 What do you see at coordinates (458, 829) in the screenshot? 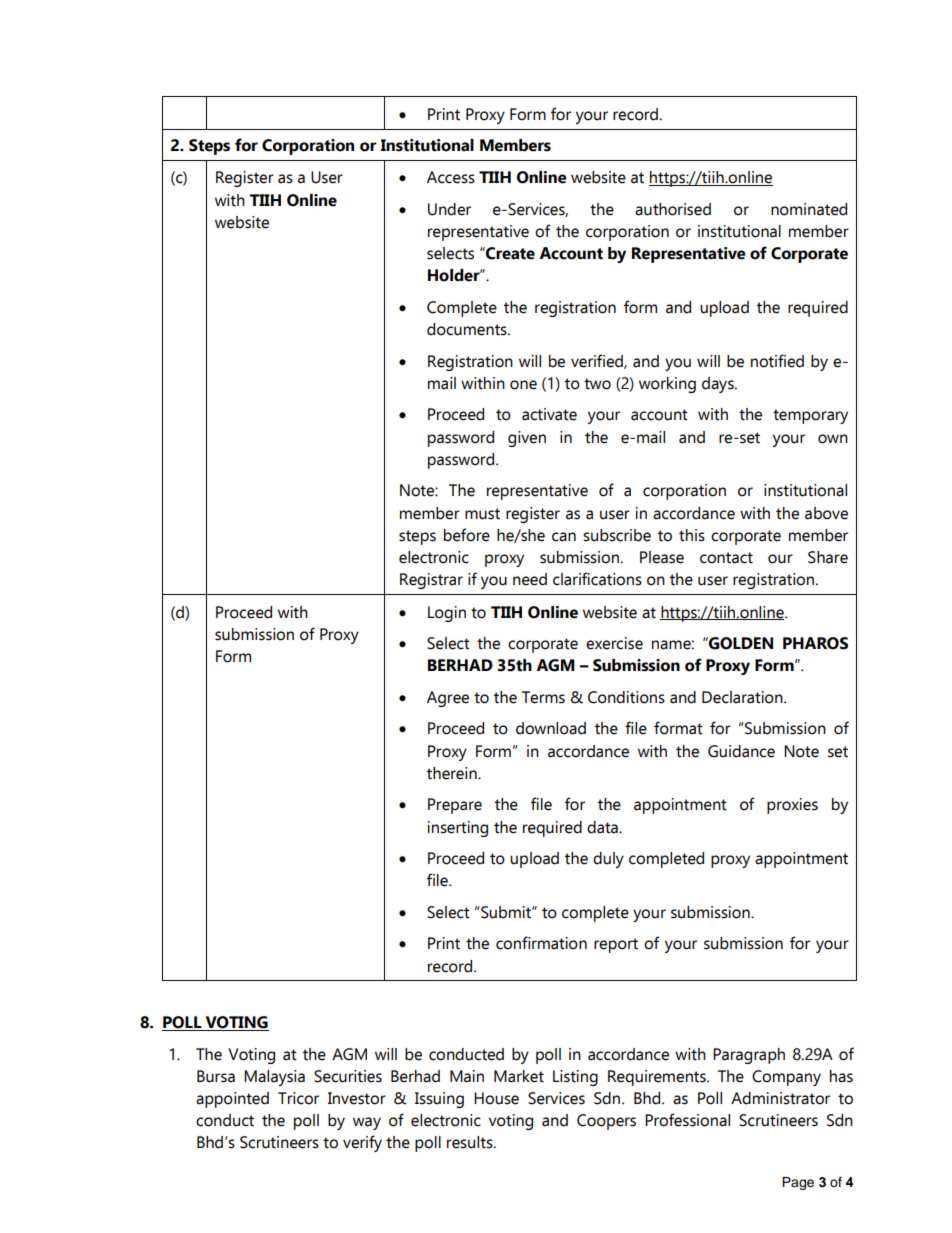
I see `inserting` at bounding box center [458, 829].
